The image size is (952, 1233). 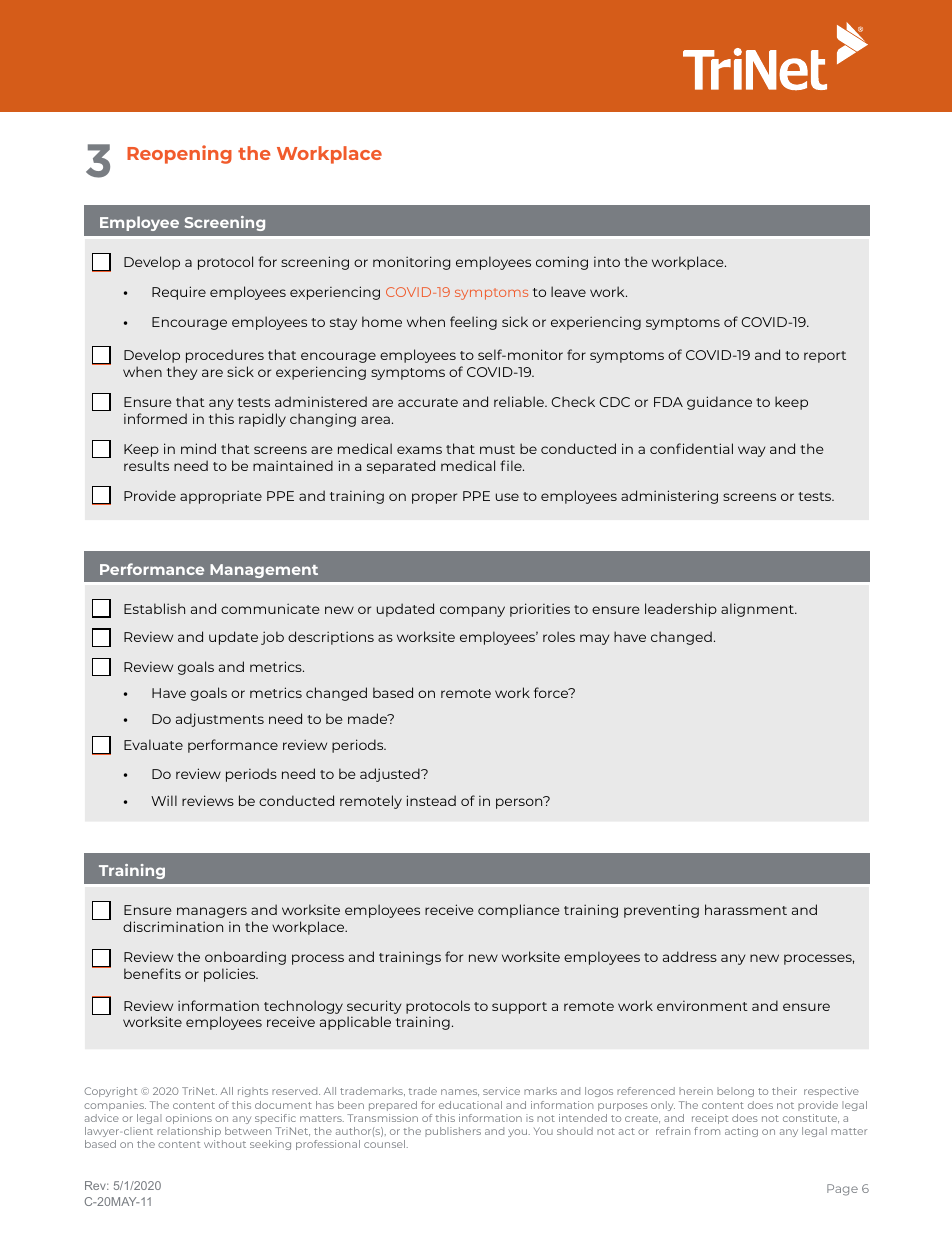 What do you see at coordinates (453, 1132) in the document?
I see `publishers` at bounding box center [453, 1132].
